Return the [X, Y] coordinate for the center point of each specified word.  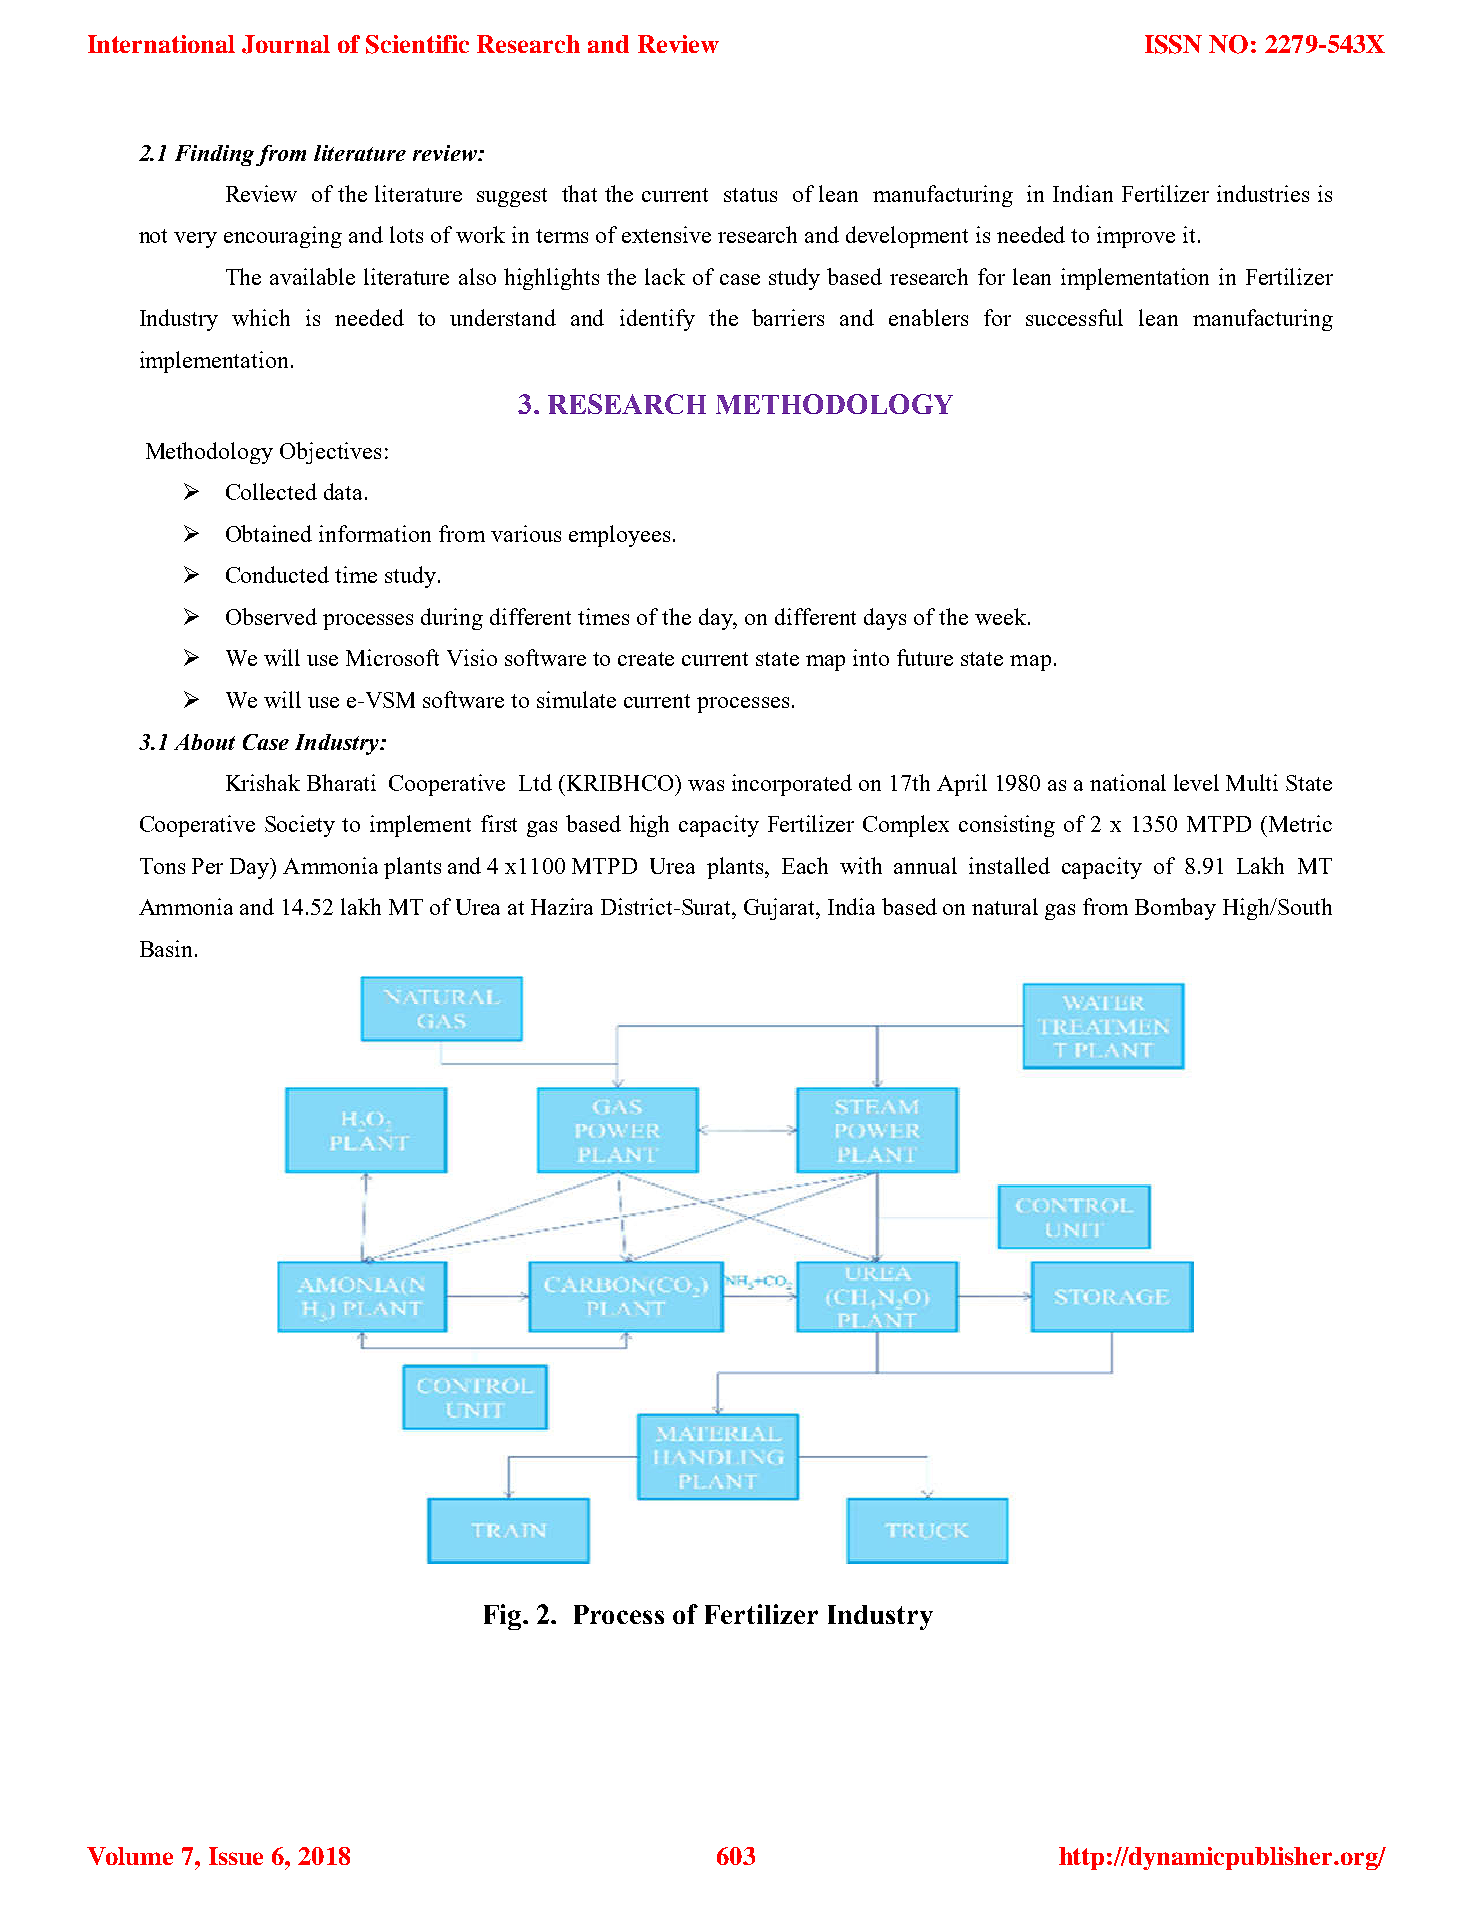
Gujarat [781, 909]
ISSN [1173, 44]
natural [1005, 906]
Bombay [1175, 909]
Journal [286, 44]
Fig [502, 1617]
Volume [130, 1856]
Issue [236, 1856]
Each [805, 865]
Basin [168, 948]
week [1002, 616]
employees [619, 536]
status [750, 195]
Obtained [269, 533]
